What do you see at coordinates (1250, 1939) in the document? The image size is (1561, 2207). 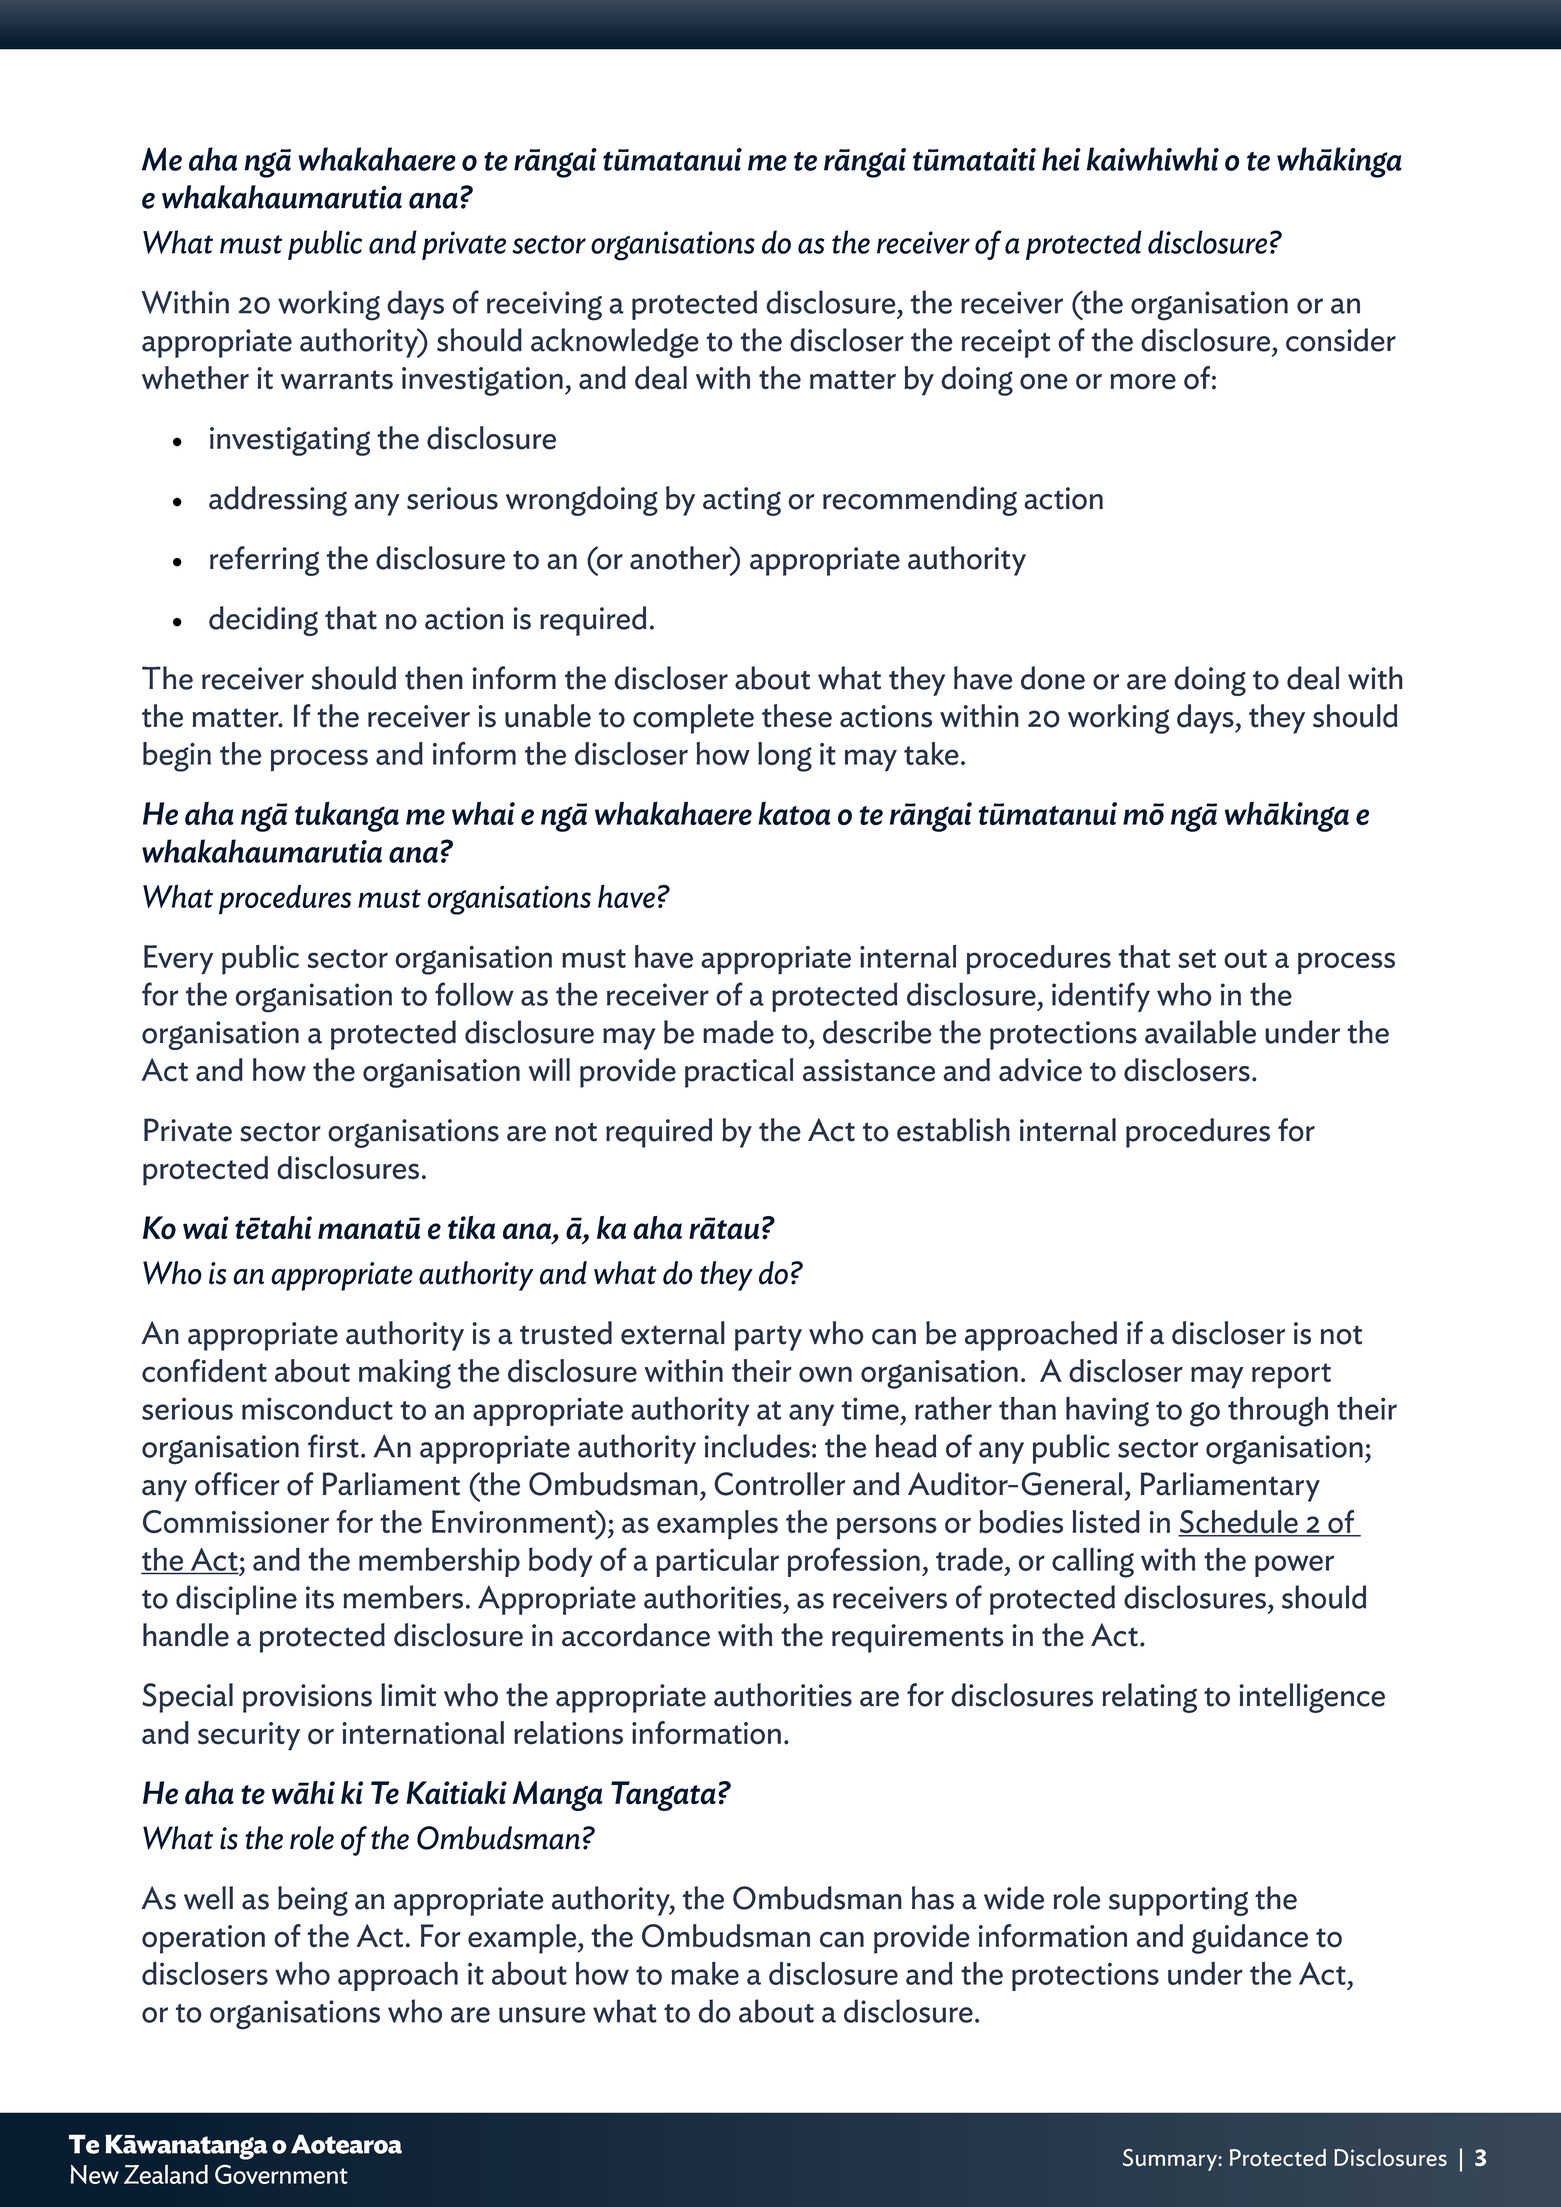 I see `guidance` at bounding box center [1250, 1939].
